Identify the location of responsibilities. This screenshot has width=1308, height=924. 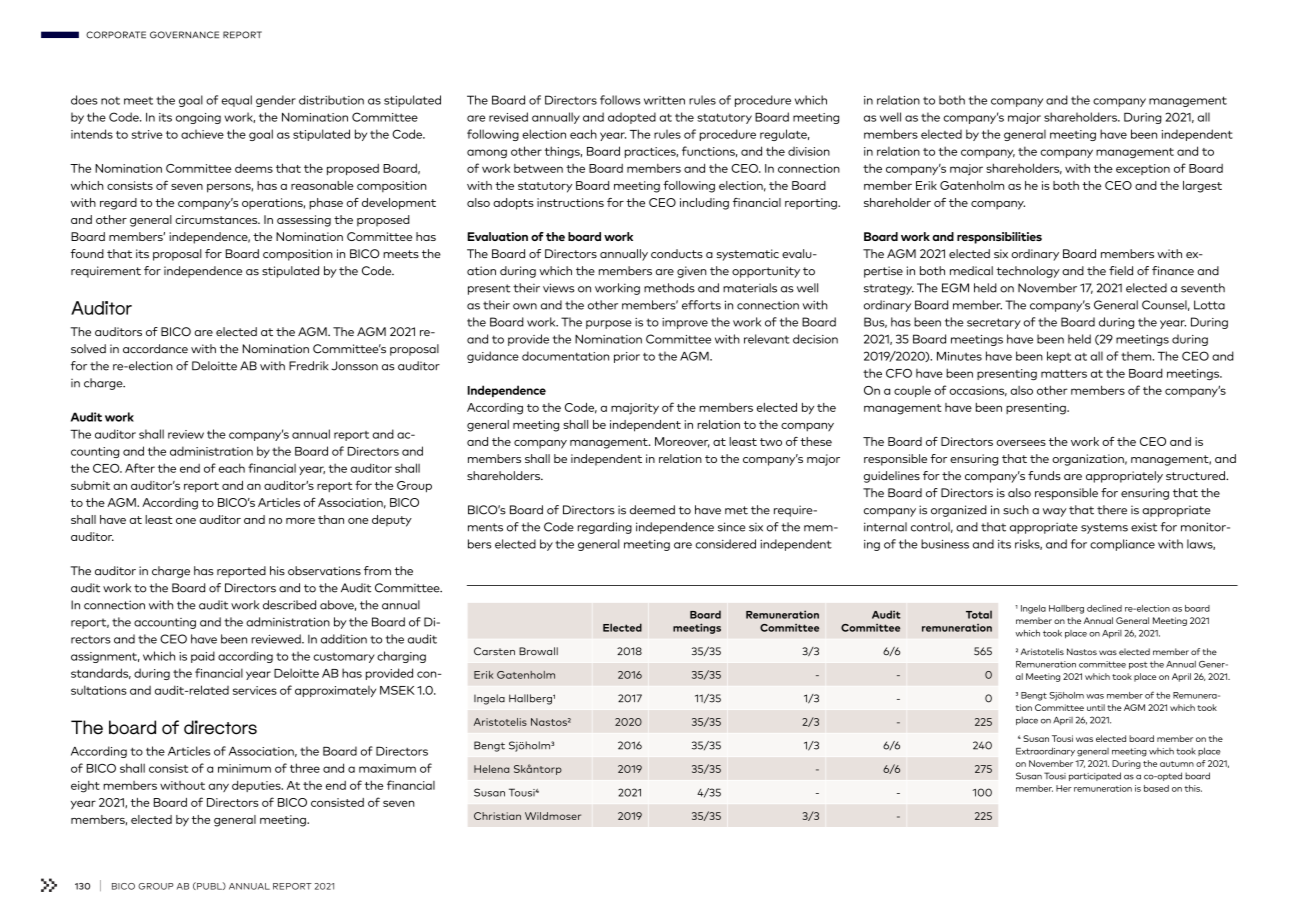
(999, 238).
